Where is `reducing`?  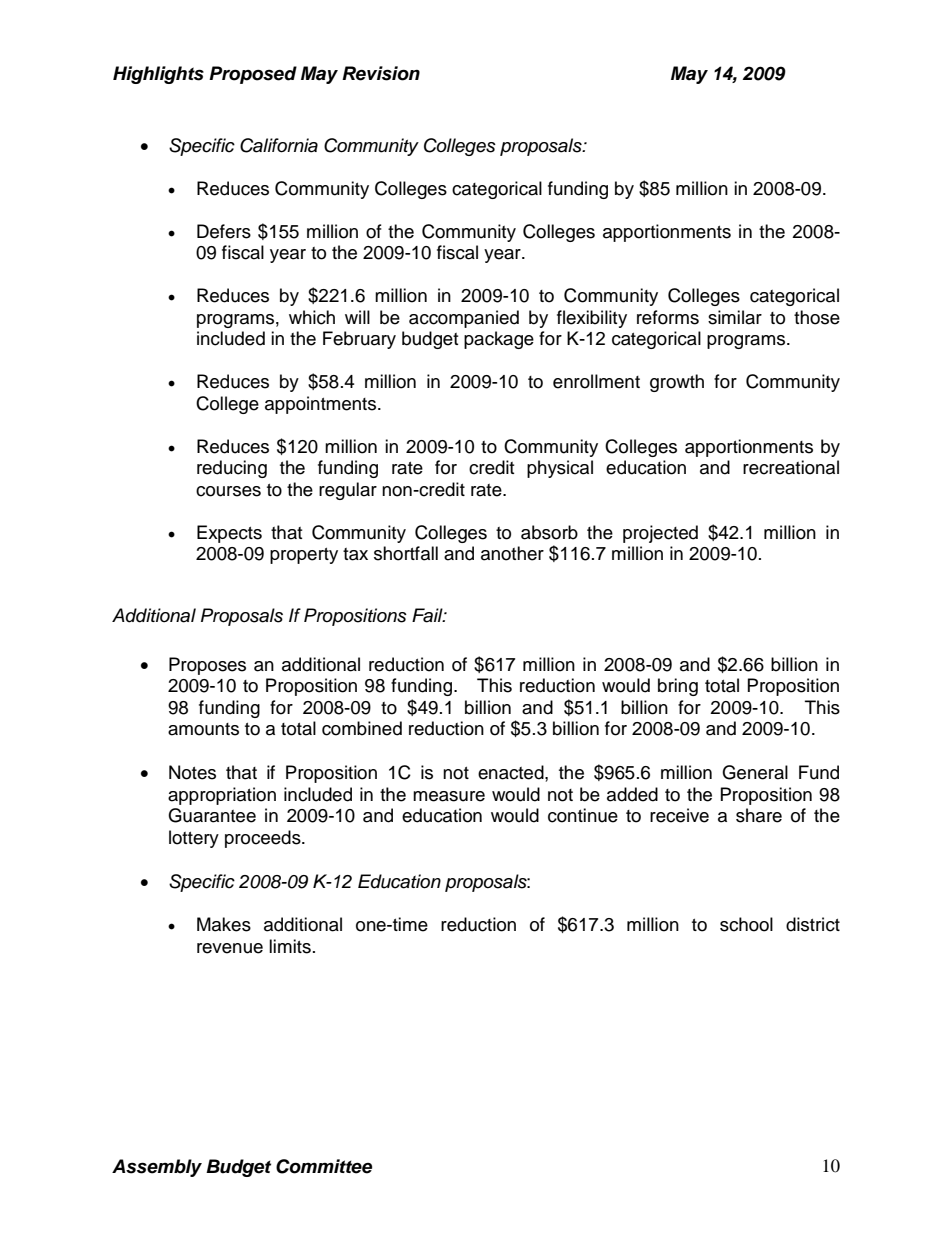
reducing is located at coordinates (232, 469).
